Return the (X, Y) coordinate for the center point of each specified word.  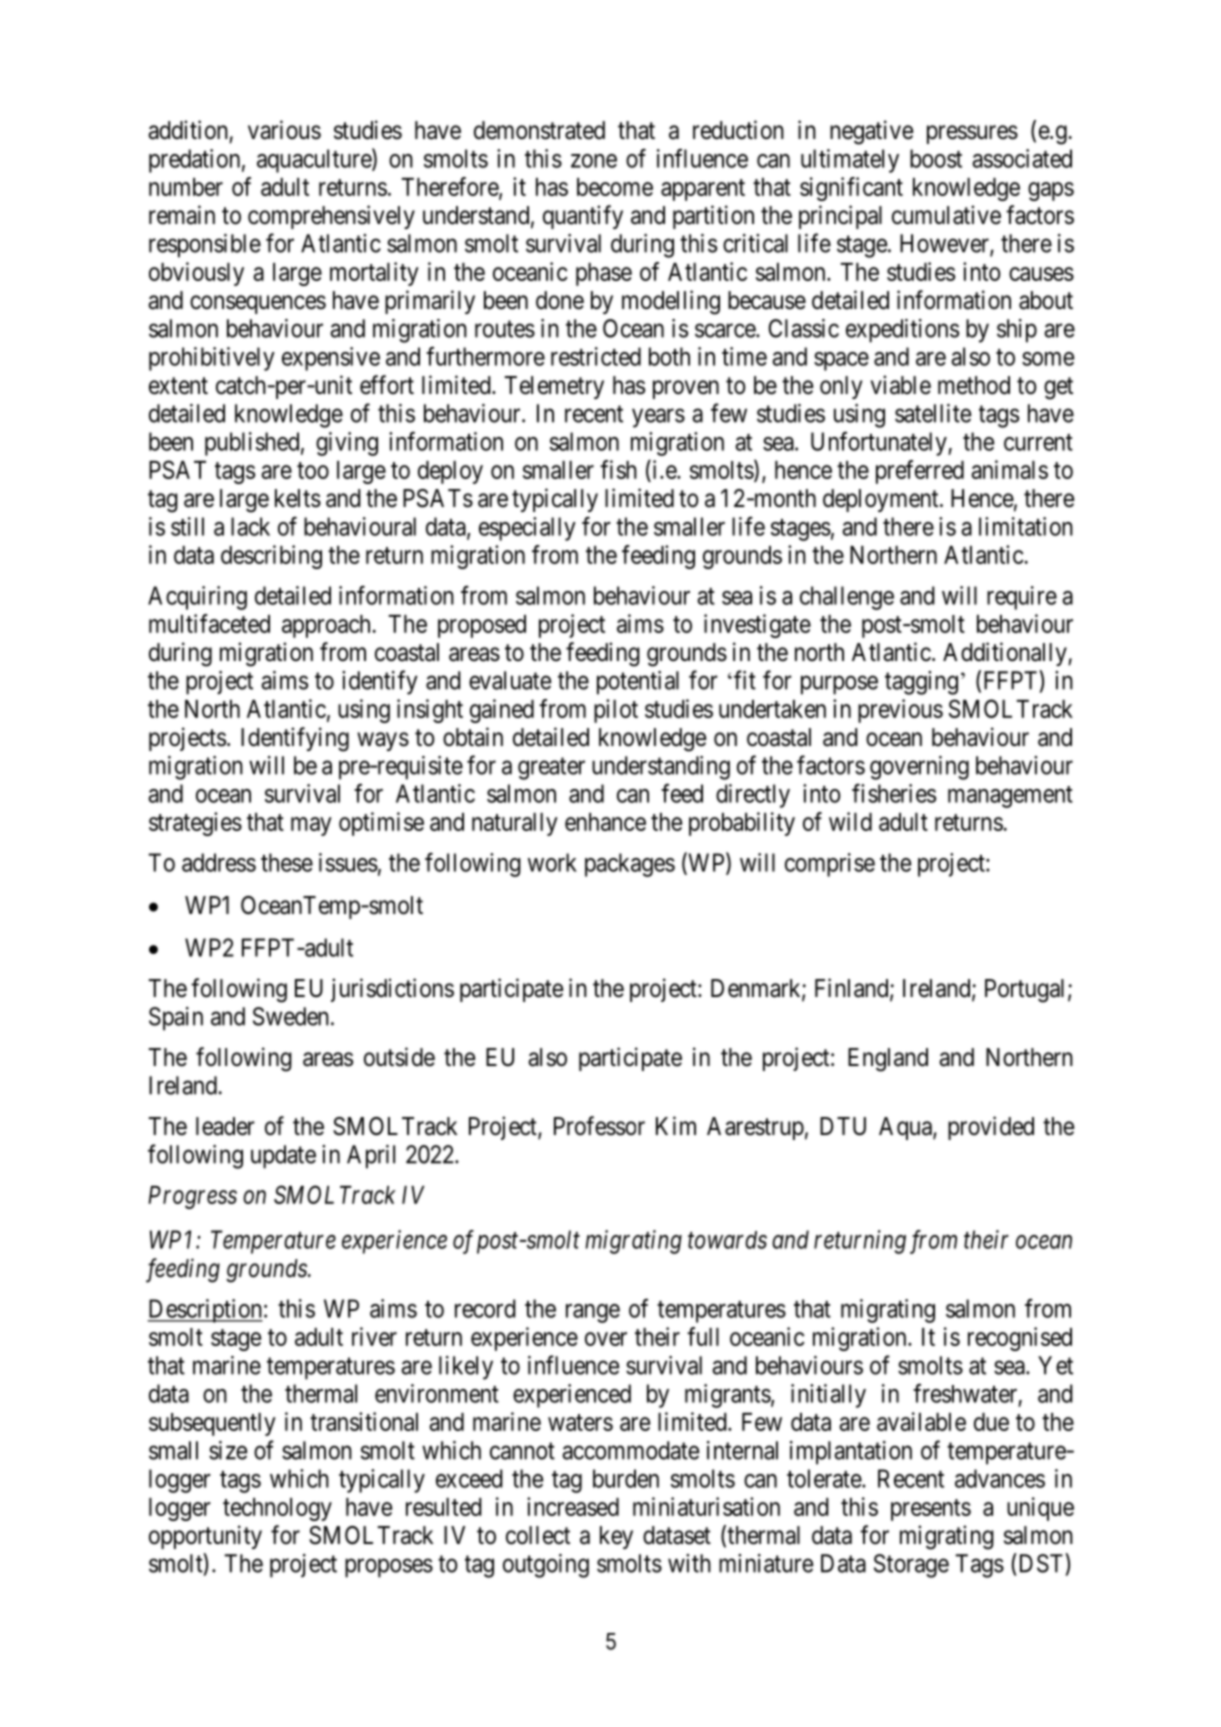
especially (527, 529)
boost (936, 158)
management (1010, 797)
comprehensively (331, 217)
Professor (599, 1126)
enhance (605, 822)
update (283, 1157)
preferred (920, 472)
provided (991, 1128)
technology (277, 1509)
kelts (298, 498)
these (287, 862)
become (615, 187)
